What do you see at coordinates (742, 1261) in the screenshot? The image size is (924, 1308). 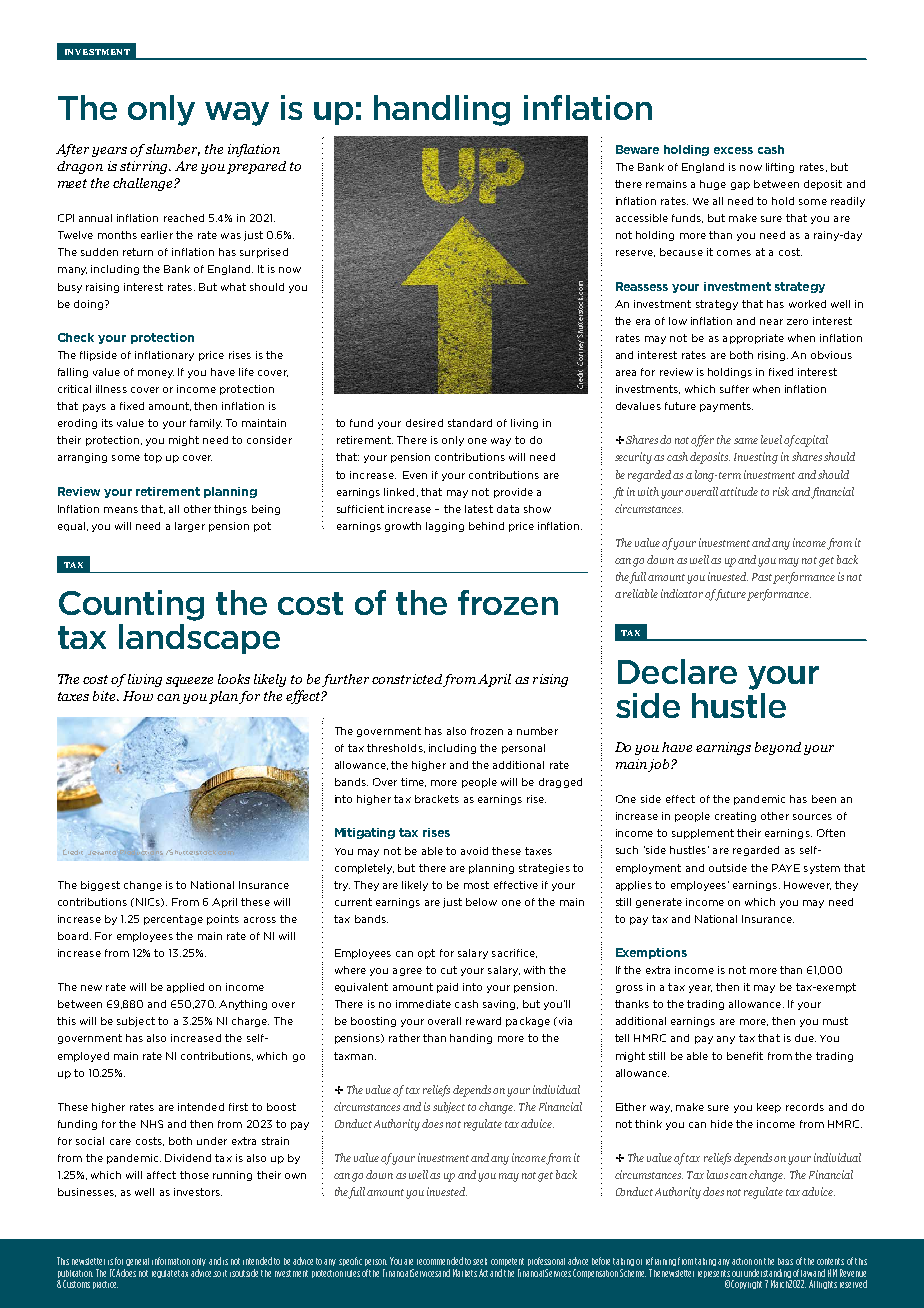 I see `action` at bounding box center [742, 1261].
